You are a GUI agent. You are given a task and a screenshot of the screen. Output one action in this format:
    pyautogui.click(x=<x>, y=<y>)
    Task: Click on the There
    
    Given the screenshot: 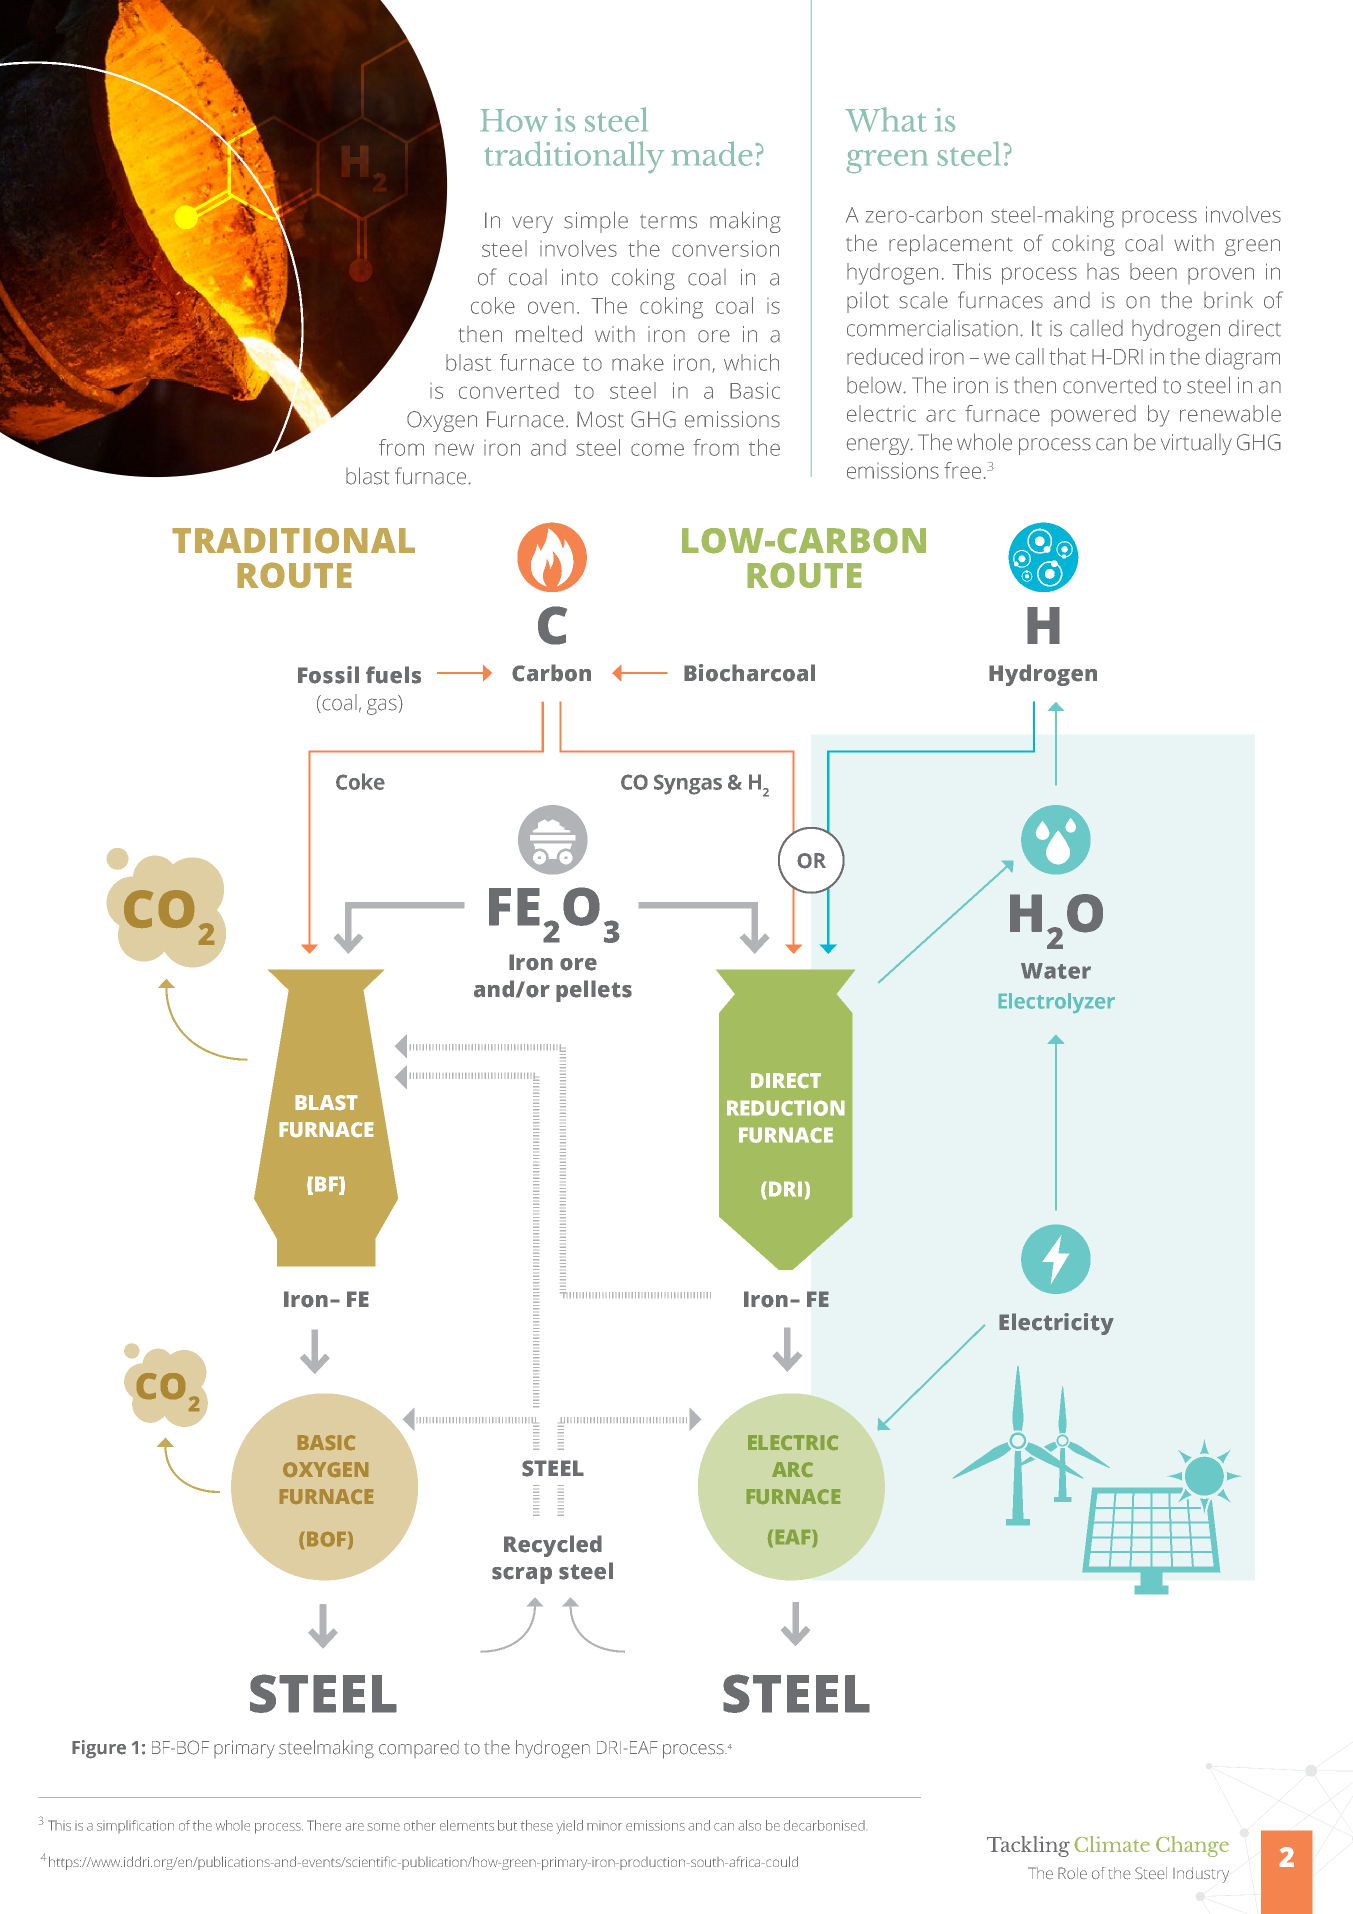 What is the action you would take?
    pyautogui.click(x=324, y=1825)
